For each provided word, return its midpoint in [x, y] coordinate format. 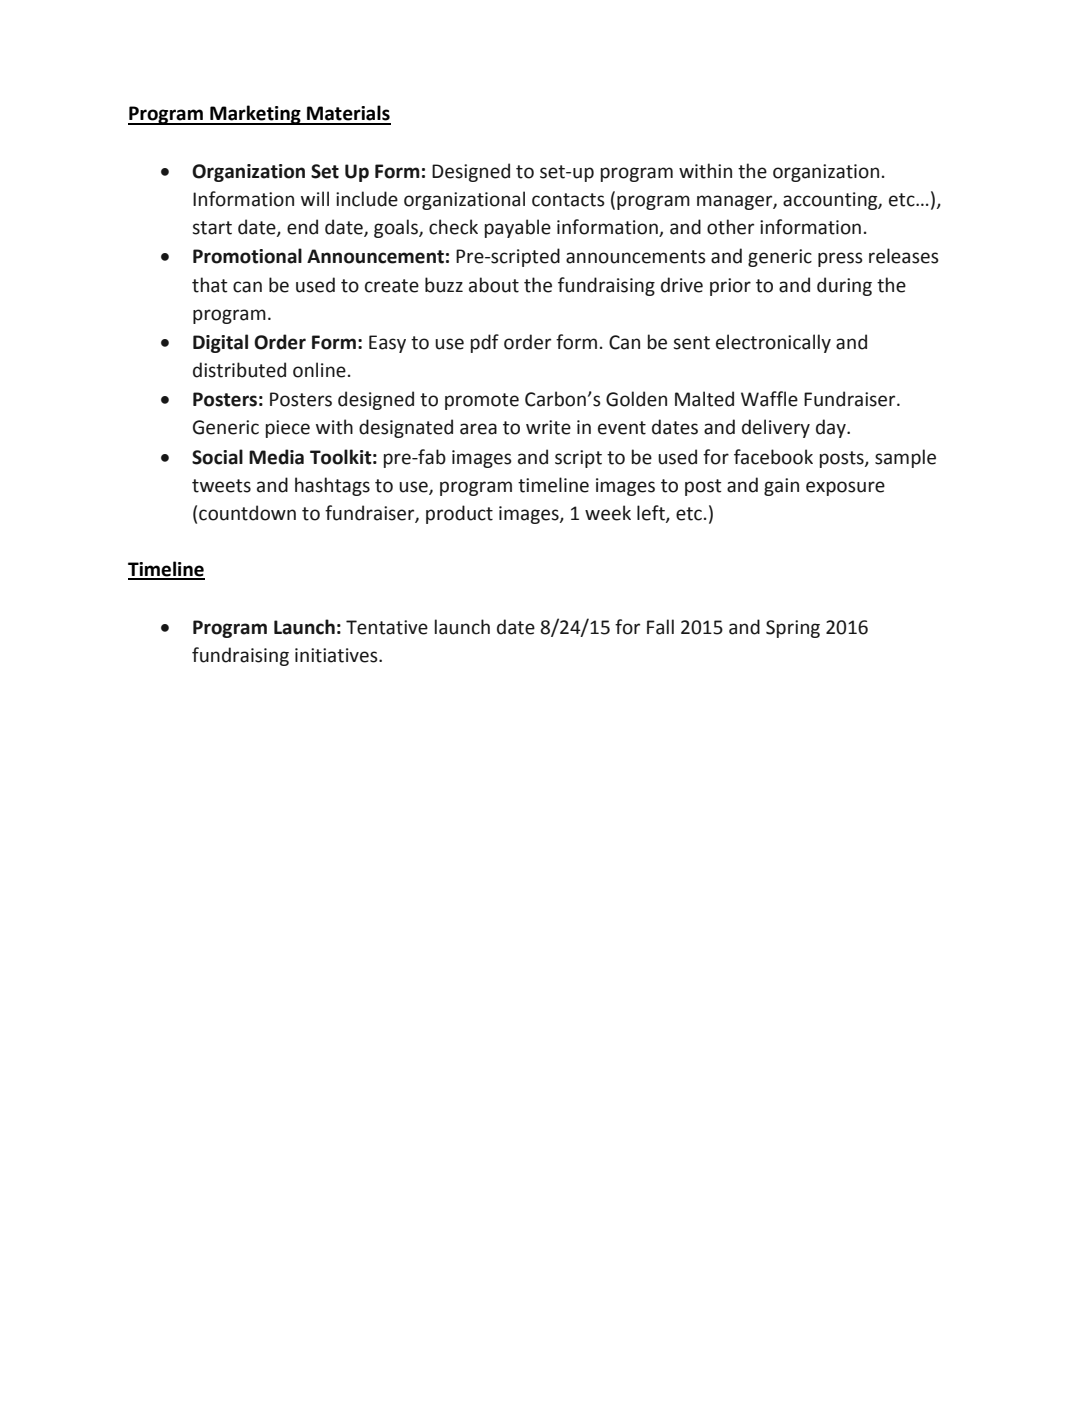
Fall [660, 627]
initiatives [337, 655]
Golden [636, 399]
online [319, 370]
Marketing [255, 115]
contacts [568, 200]
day [832, 428]
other [730, 227]
